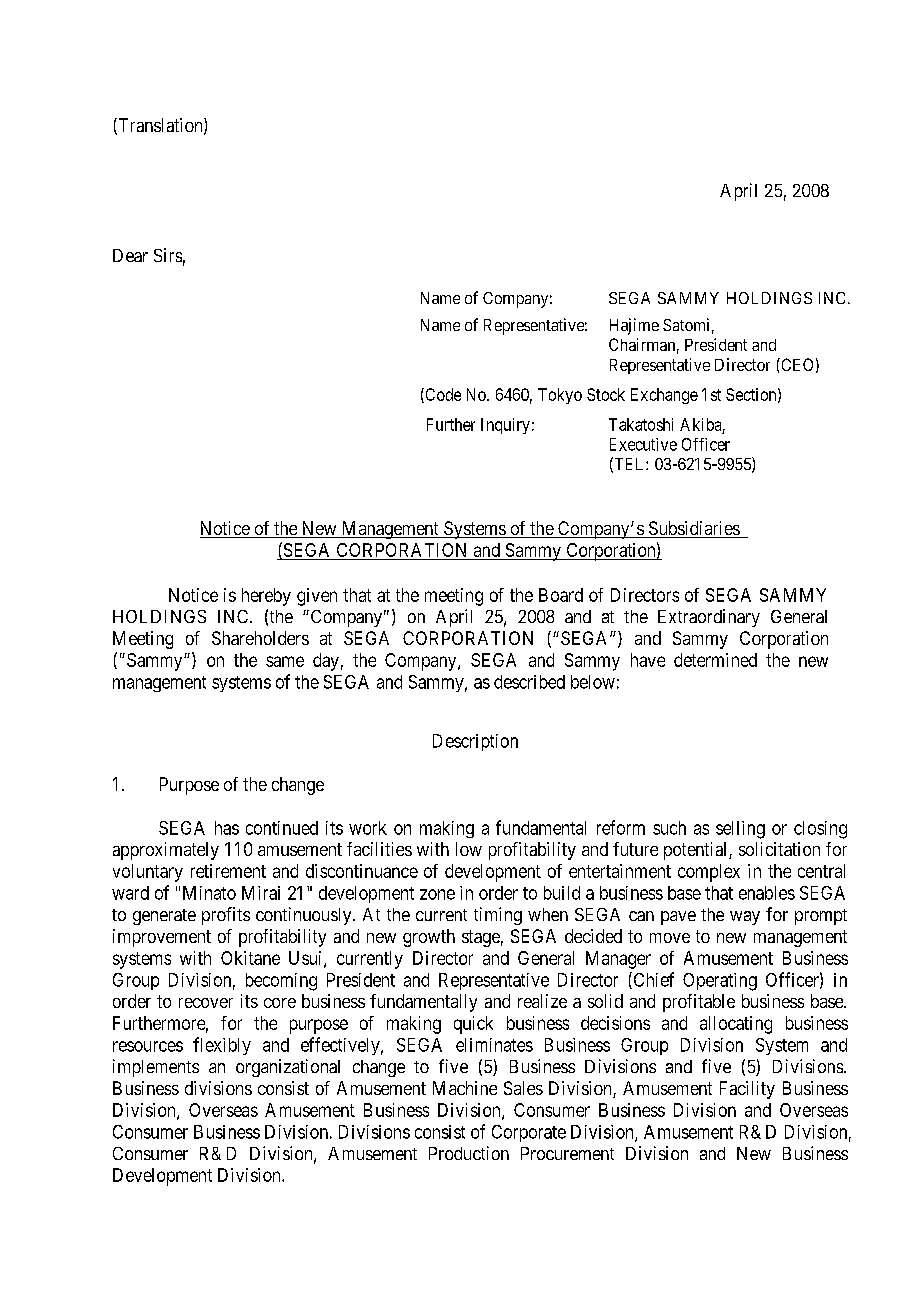  Describe the element at coordinates (709, 618) in the screenshot. I see `Extraordinary` at that location.
